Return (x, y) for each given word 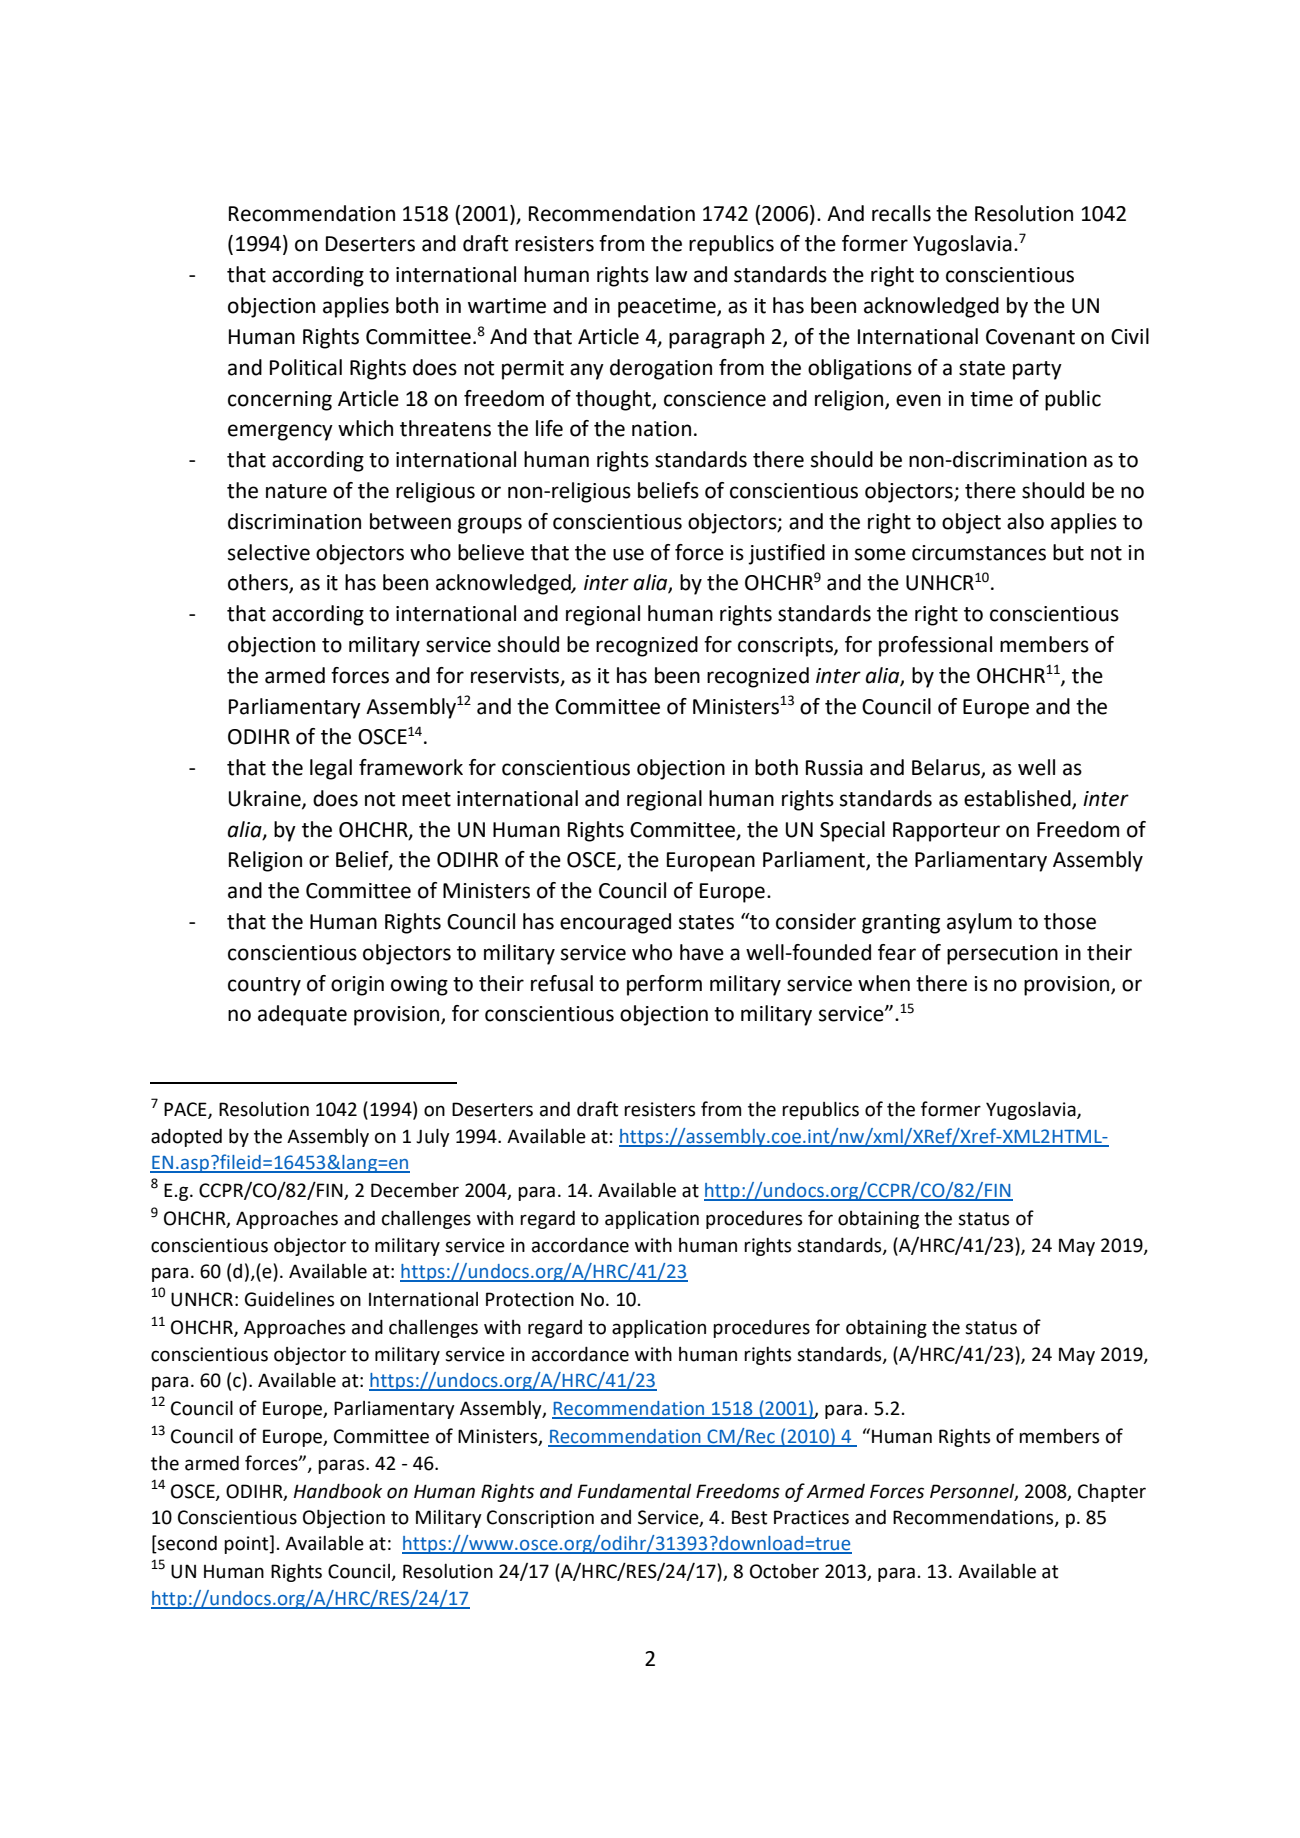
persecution (1002, 955)
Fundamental (634, 1491)
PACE (186, 1110)
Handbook (338, 1491)
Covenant (1030, 337)
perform (664, 985)
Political (306, 367)
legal (331, 769)
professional (935, 646)
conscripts (786, 647)
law (672, 274)
